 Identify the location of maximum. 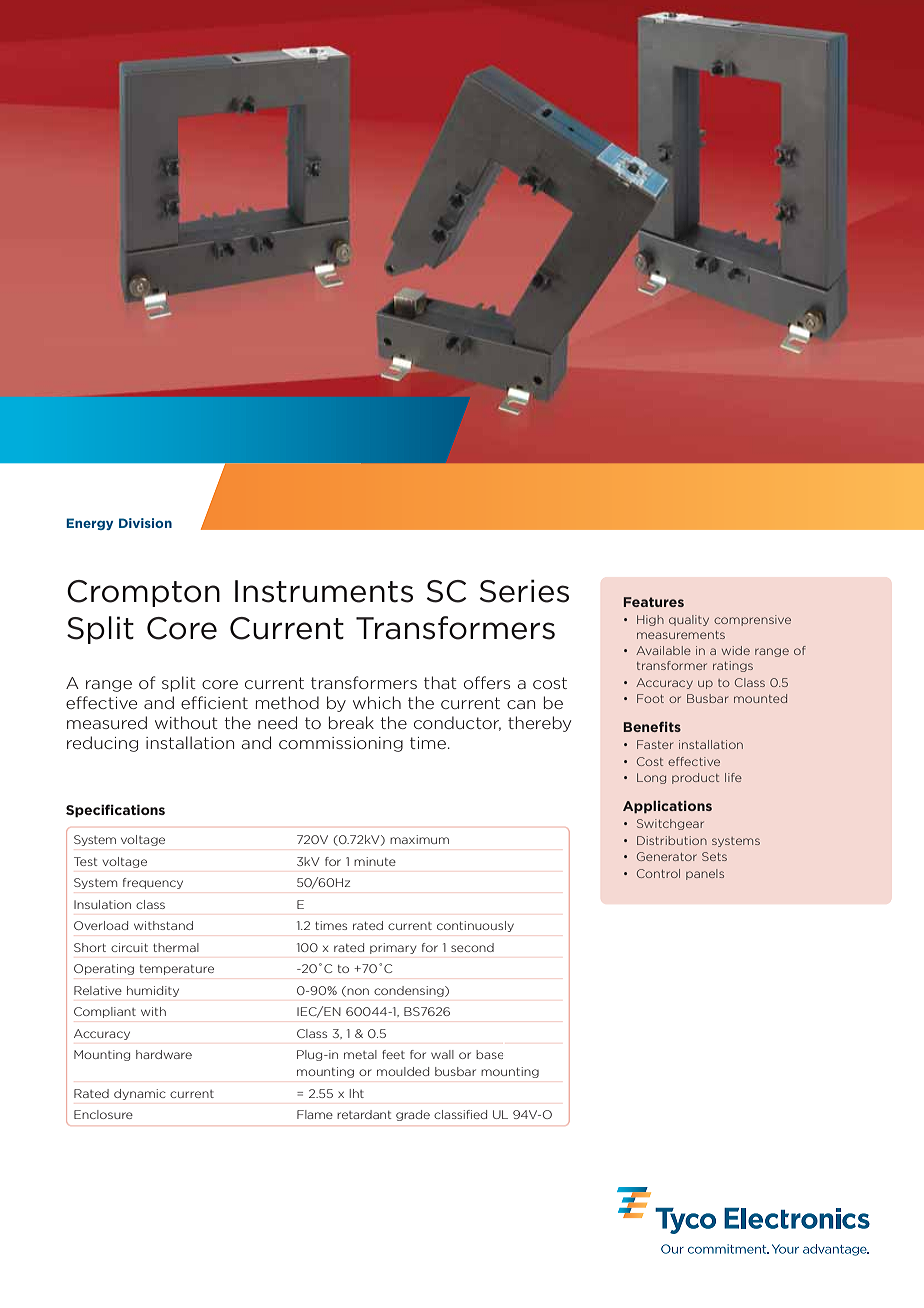
(419, 839).
